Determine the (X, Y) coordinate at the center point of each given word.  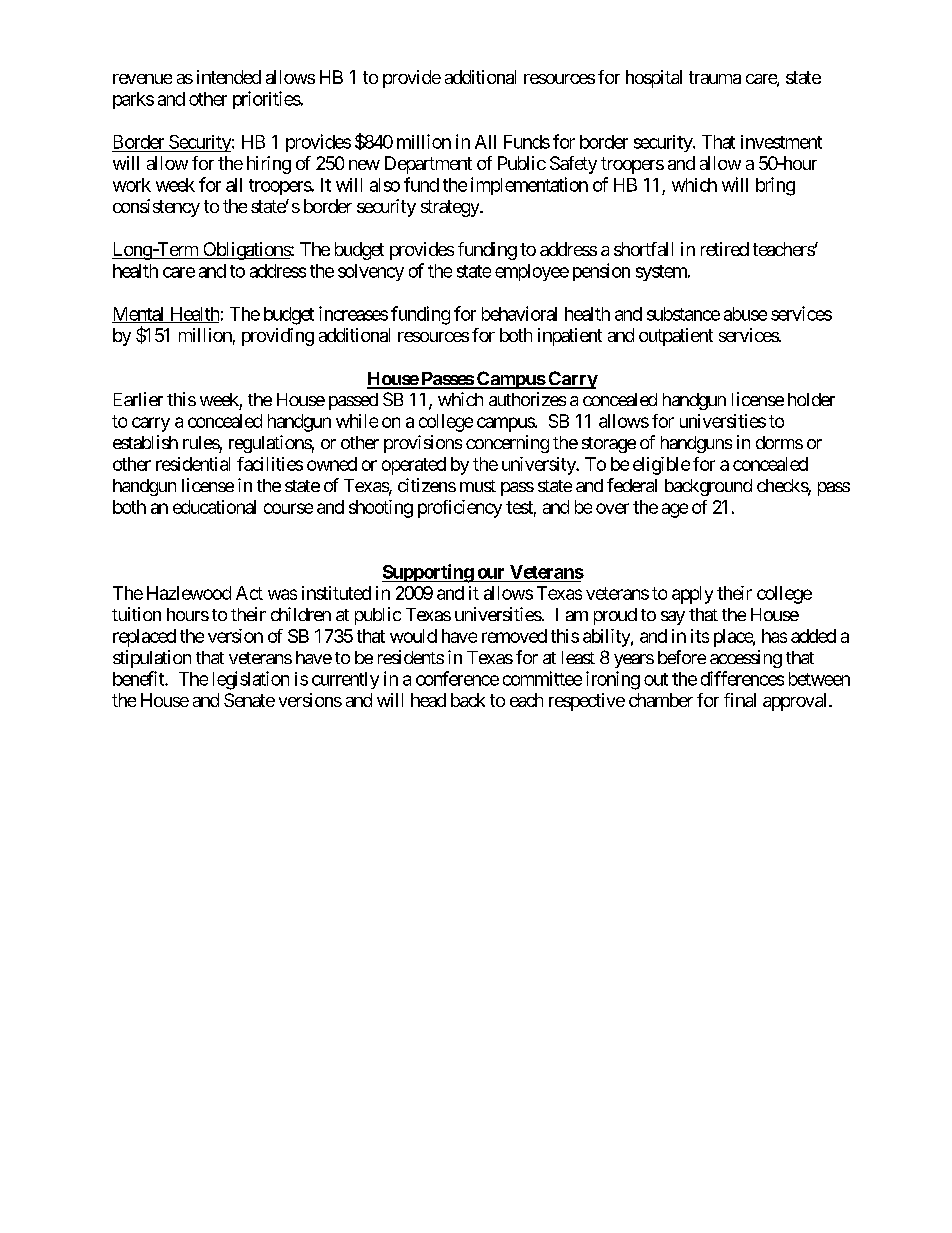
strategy (451, 208)
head (428, 700)
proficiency (460, 509)
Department (428, 165)
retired (725, 249)
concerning (507, 444)
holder (811, 399)
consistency (156, 208)
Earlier (138, 399)
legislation (251, 680)
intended (229, 77)
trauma (715, 77)
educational (214, 507)
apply (692, 595)
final (740, 700)
